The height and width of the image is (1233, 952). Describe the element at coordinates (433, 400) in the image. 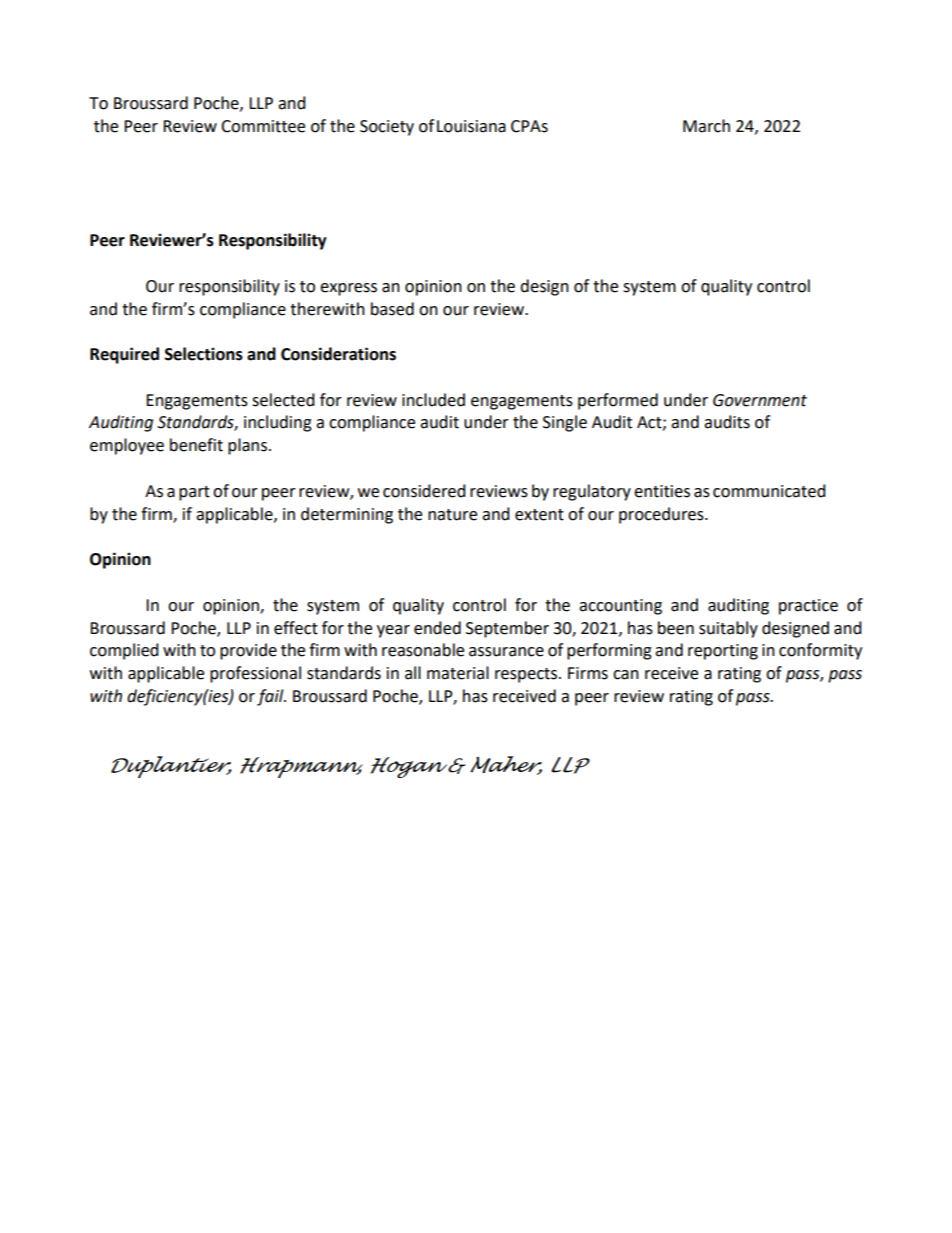

I see `included` at that location.
